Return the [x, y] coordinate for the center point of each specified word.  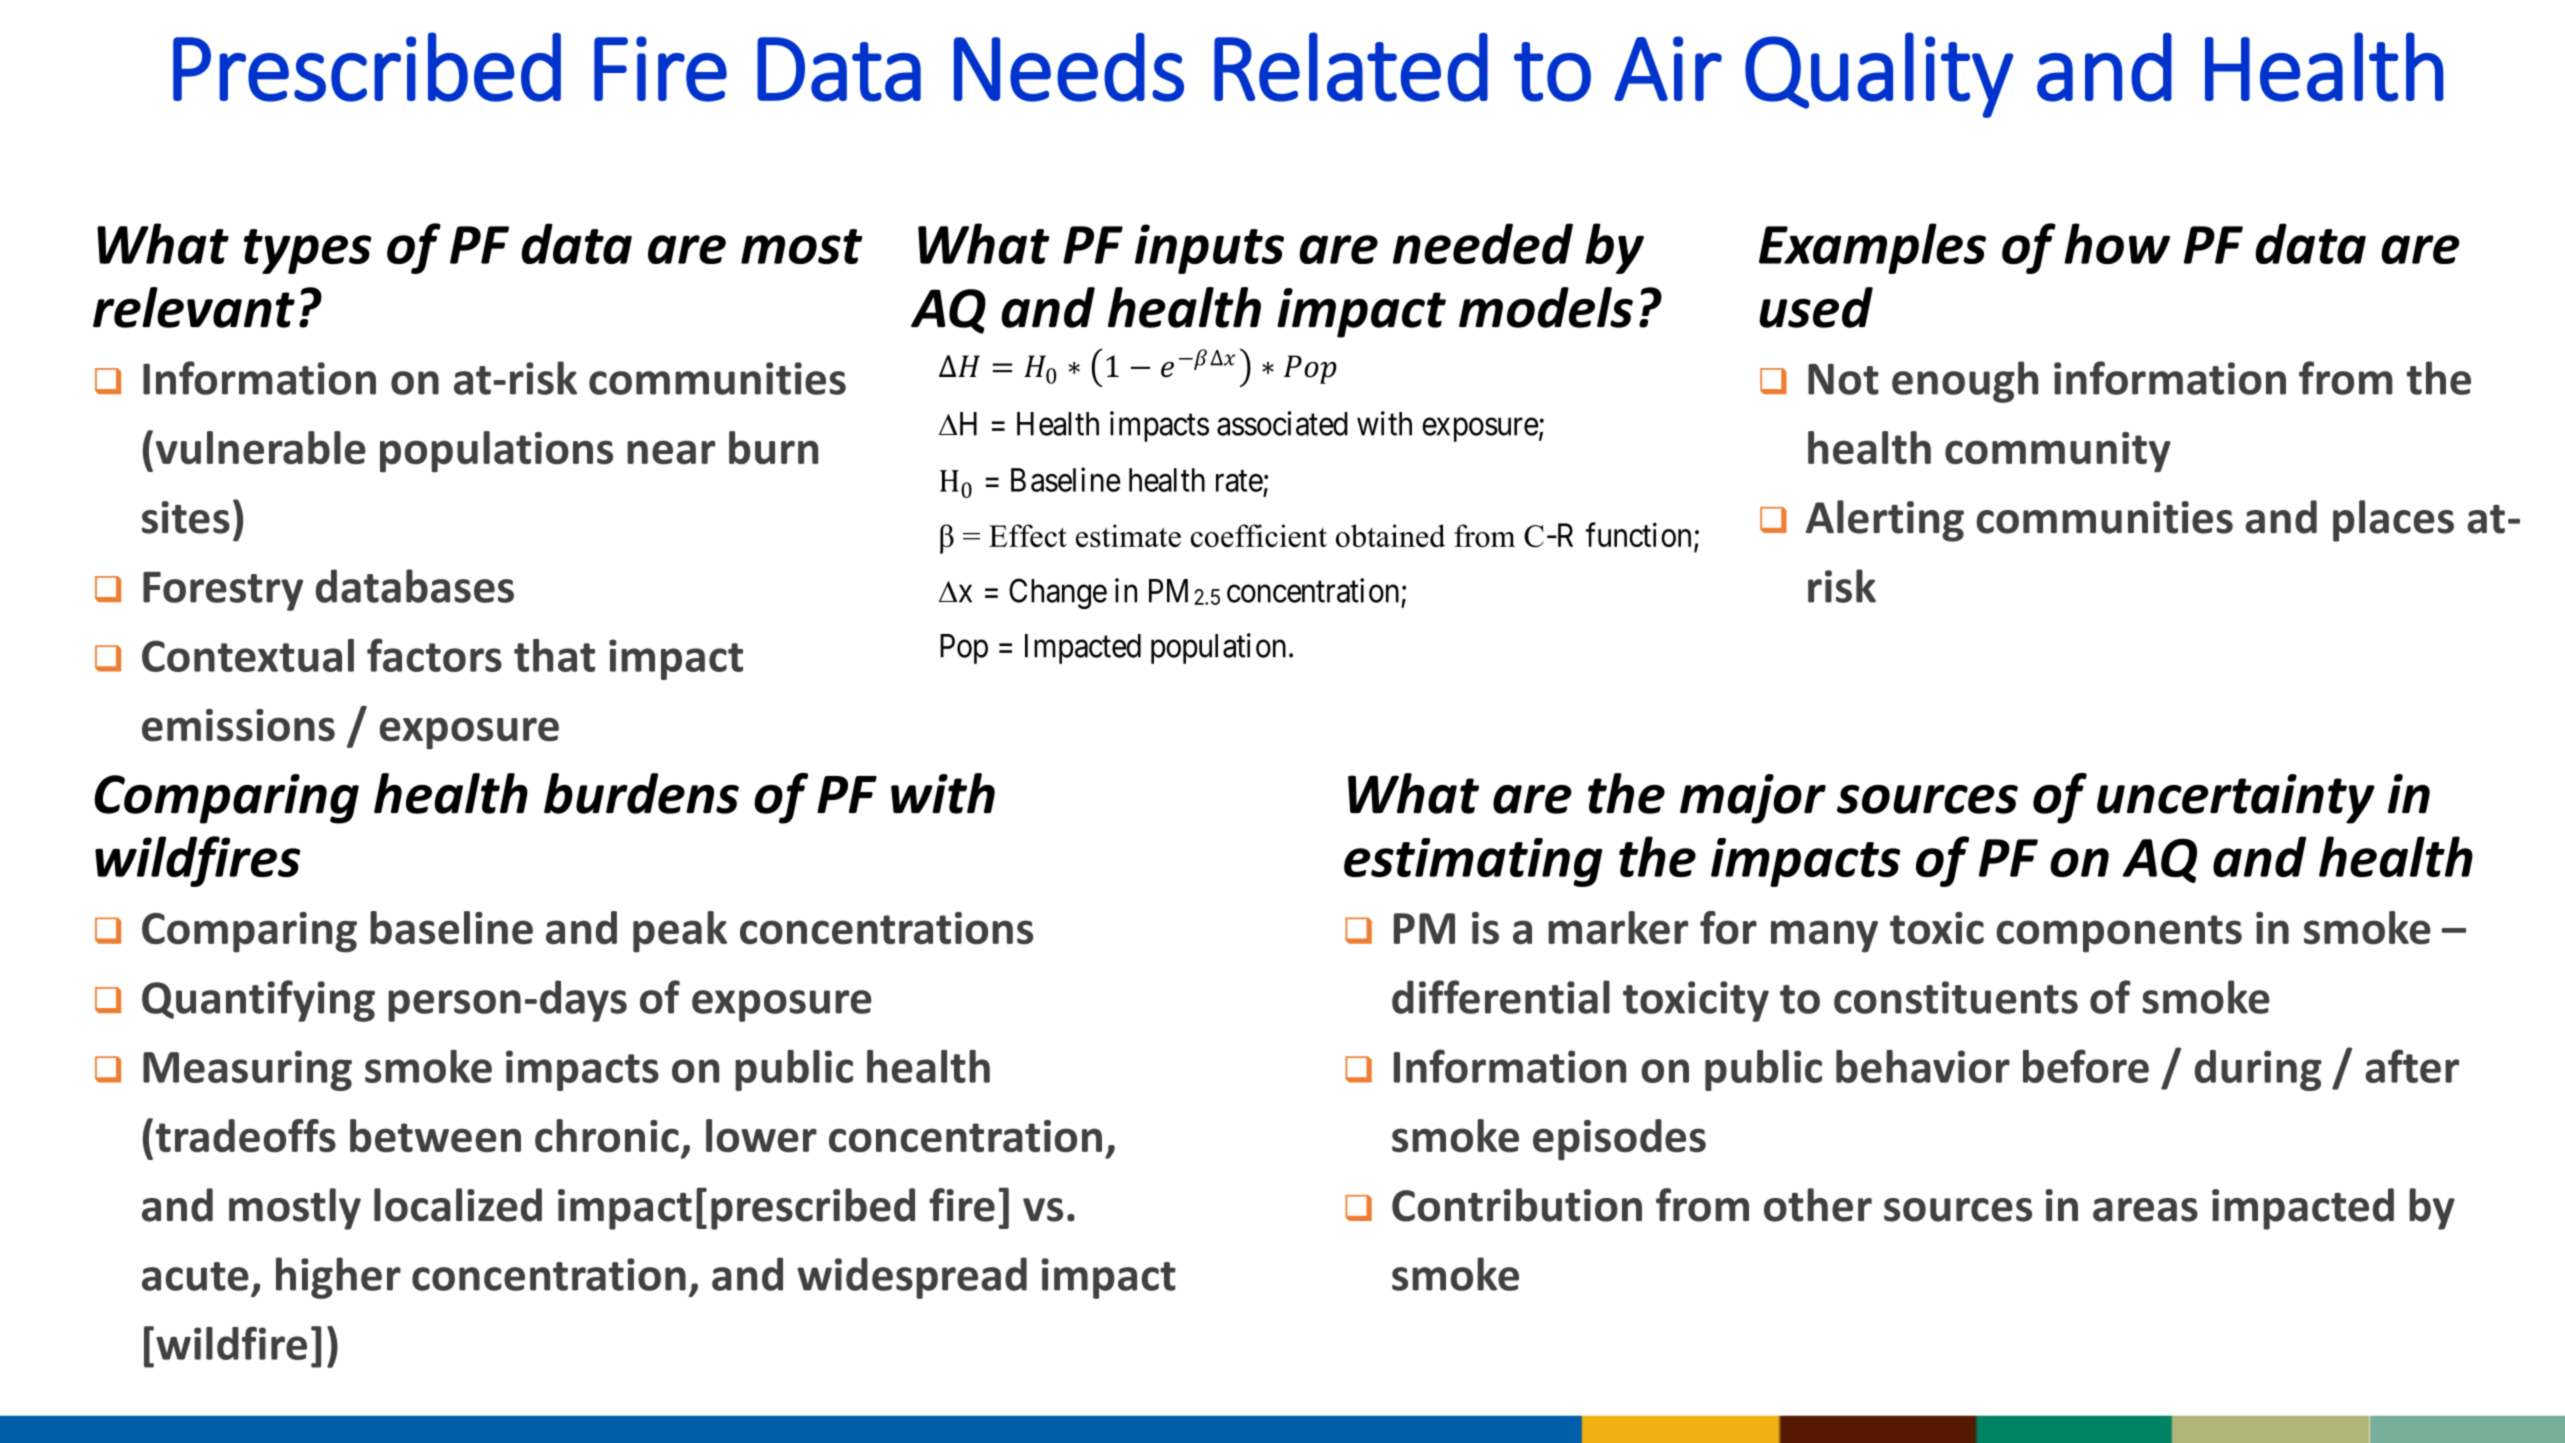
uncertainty [2236, 799]
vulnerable [261, 448]
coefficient [1259, 535]
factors [434, 655]
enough [1965, 382]
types [307, 251]
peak [680, 932]
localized [458, 1205]
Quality [1879, 75]
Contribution [1517, 1205]
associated [1282, 423]
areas [2145, 1210]
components [2119, 934]
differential [1501, 997]
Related [1351, 67]
